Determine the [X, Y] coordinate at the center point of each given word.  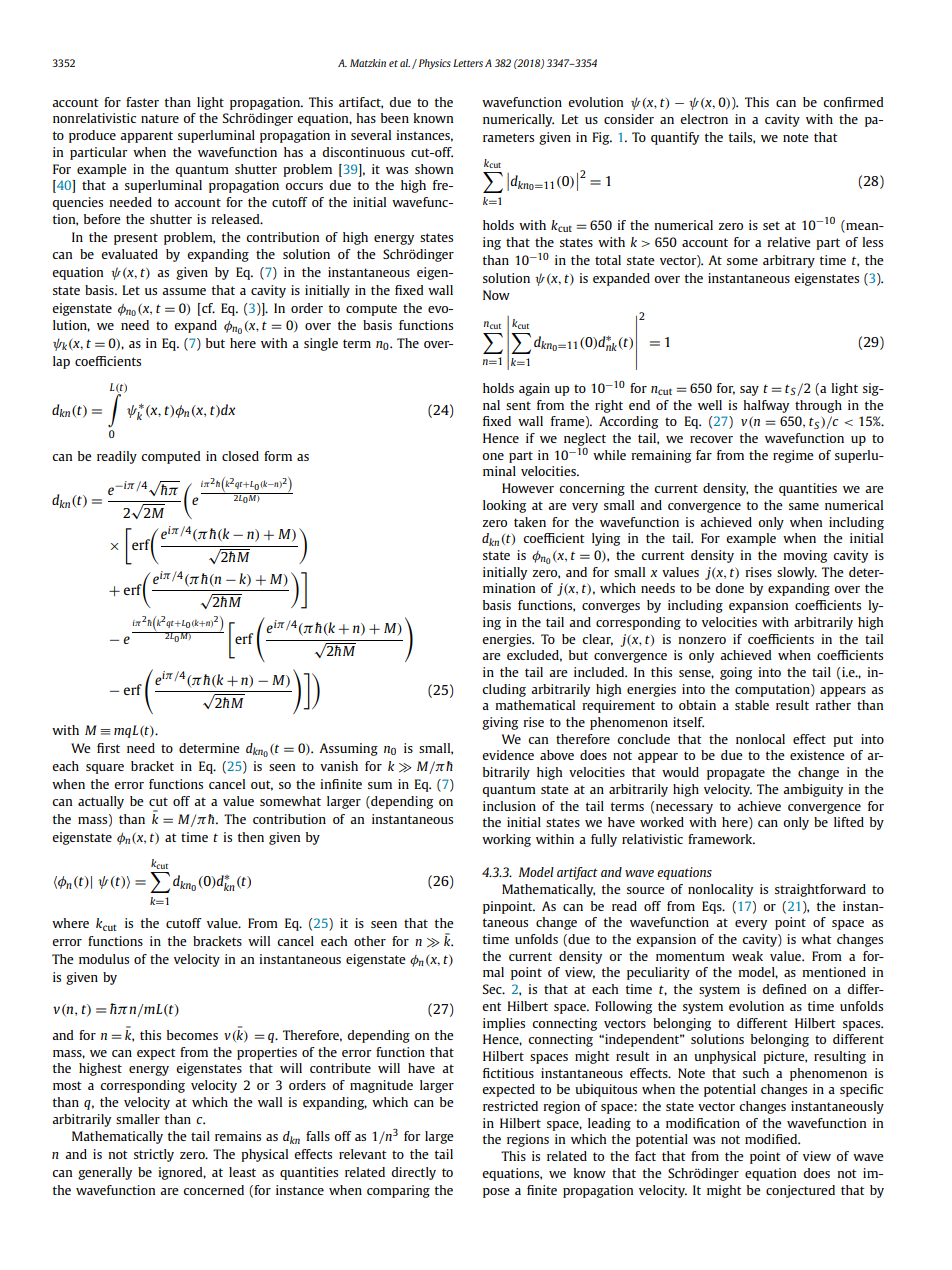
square [105, 769]
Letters [468, 63]
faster [142, 102]
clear [597, 640]
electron [704, 119]
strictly [154, 1155]
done [729, 588]
